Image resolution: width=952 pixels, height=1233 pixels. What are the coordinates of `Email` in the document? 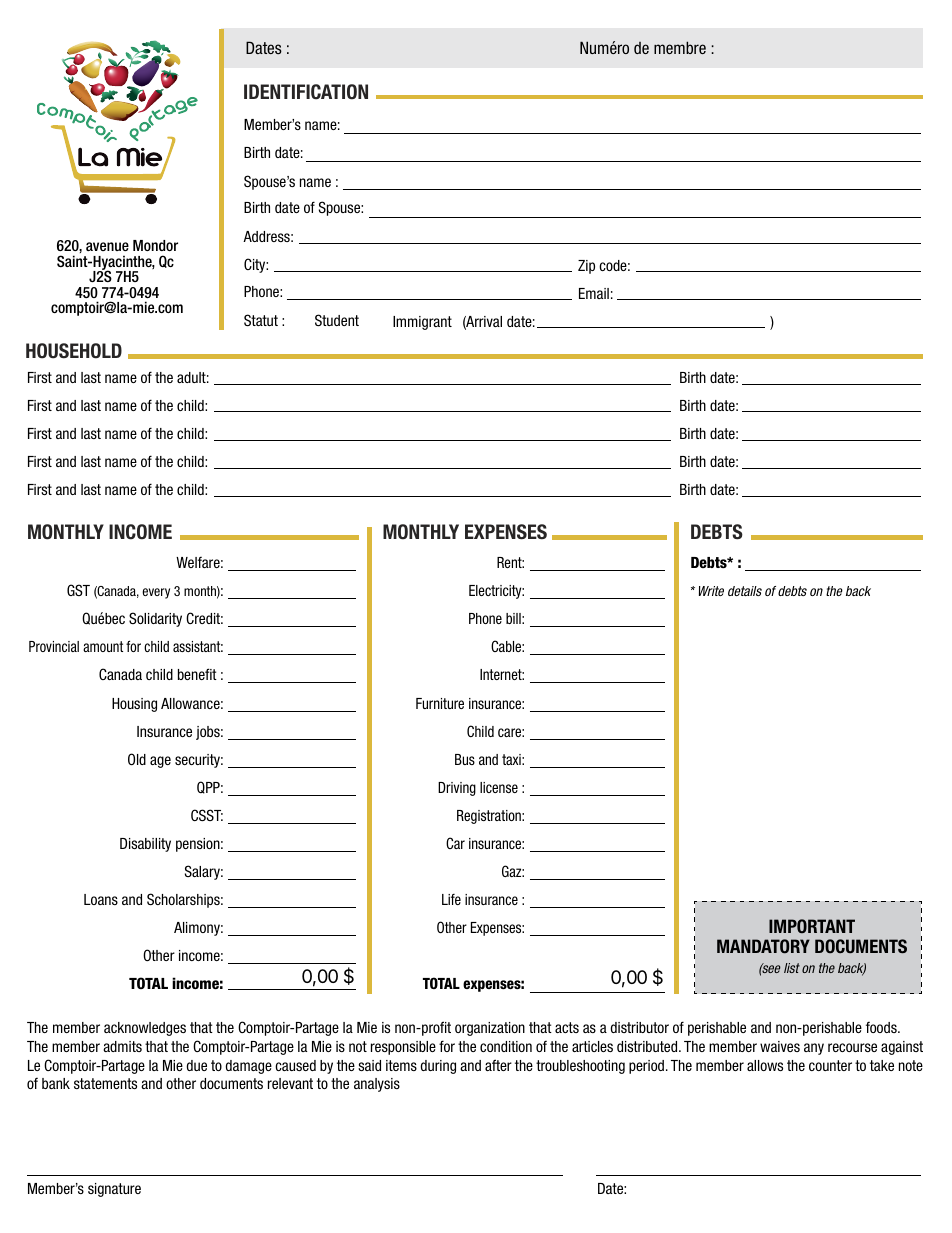 It's located at (594, 293).
